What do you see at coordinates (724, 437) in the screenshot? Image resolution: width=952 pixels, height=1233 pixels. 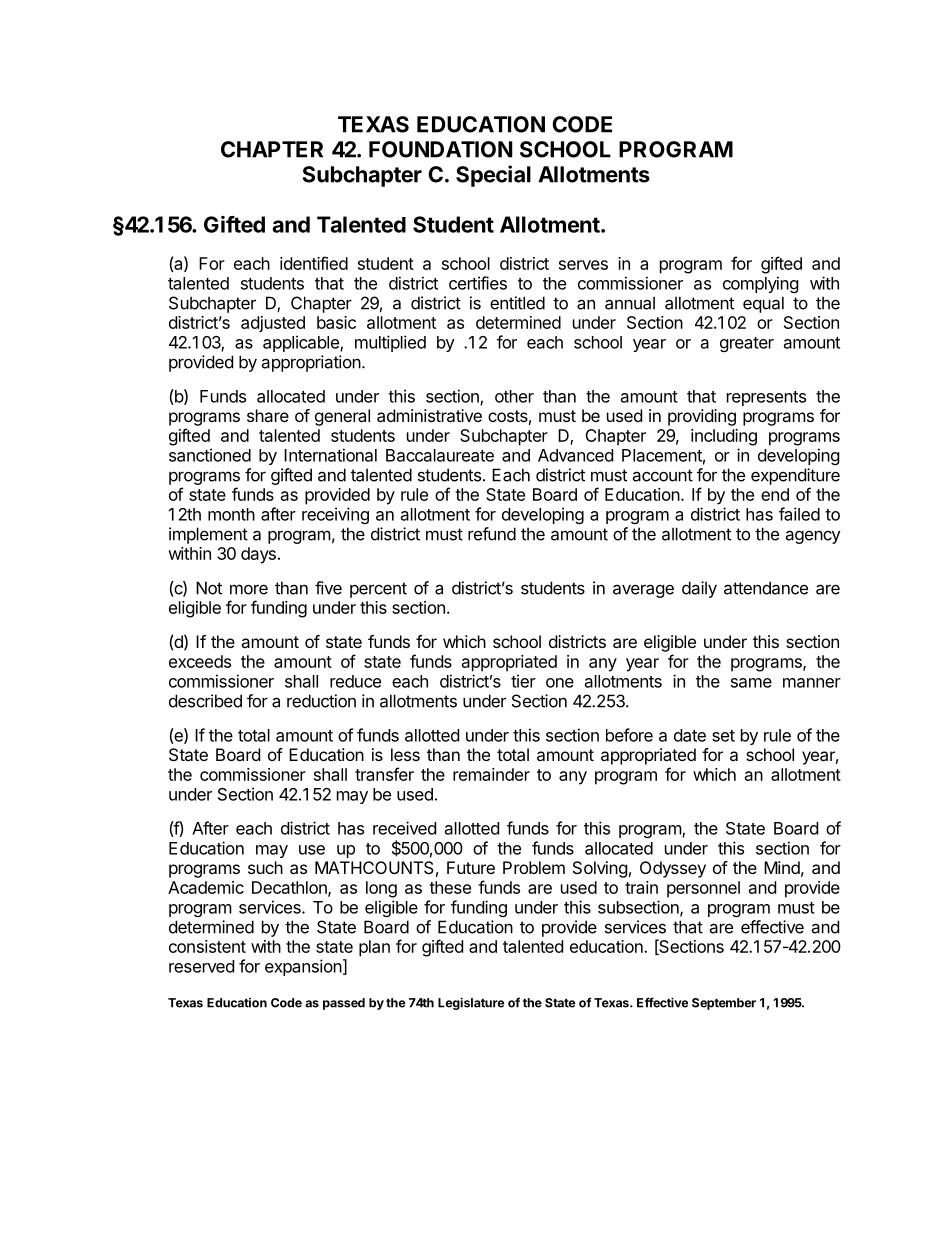 I see `including` at bounding box center [724, 437].
